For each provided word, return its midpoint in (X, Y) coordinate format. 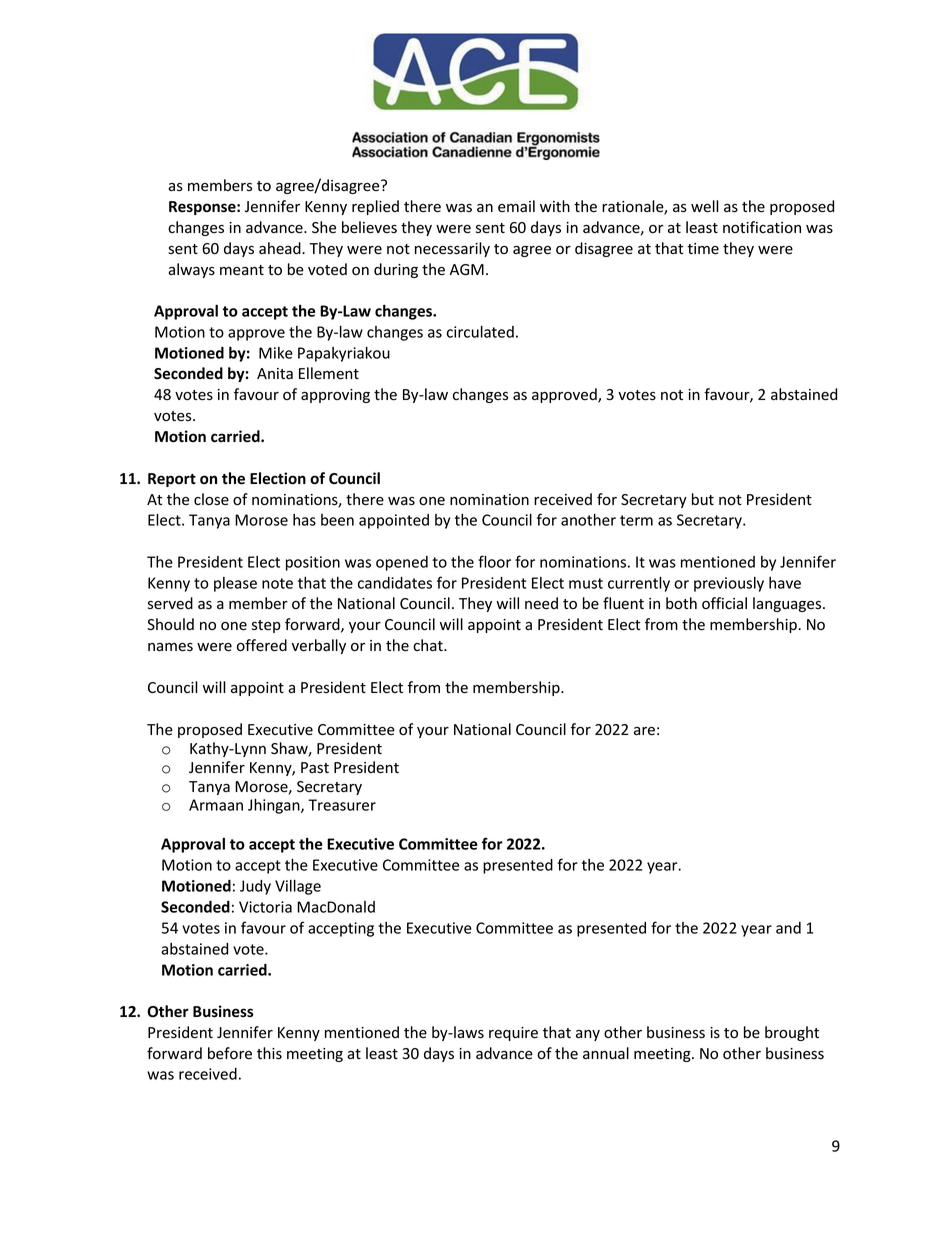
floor (494, 561)
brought (792, 1033)
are (644, 731)
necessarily (452, 249)
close (211, 499)
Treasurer (342, 805)
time (703, 249)
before (230, 1053)
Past (315, 767)
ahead (281, 248)
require (513, 1034)
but (703, 499)
